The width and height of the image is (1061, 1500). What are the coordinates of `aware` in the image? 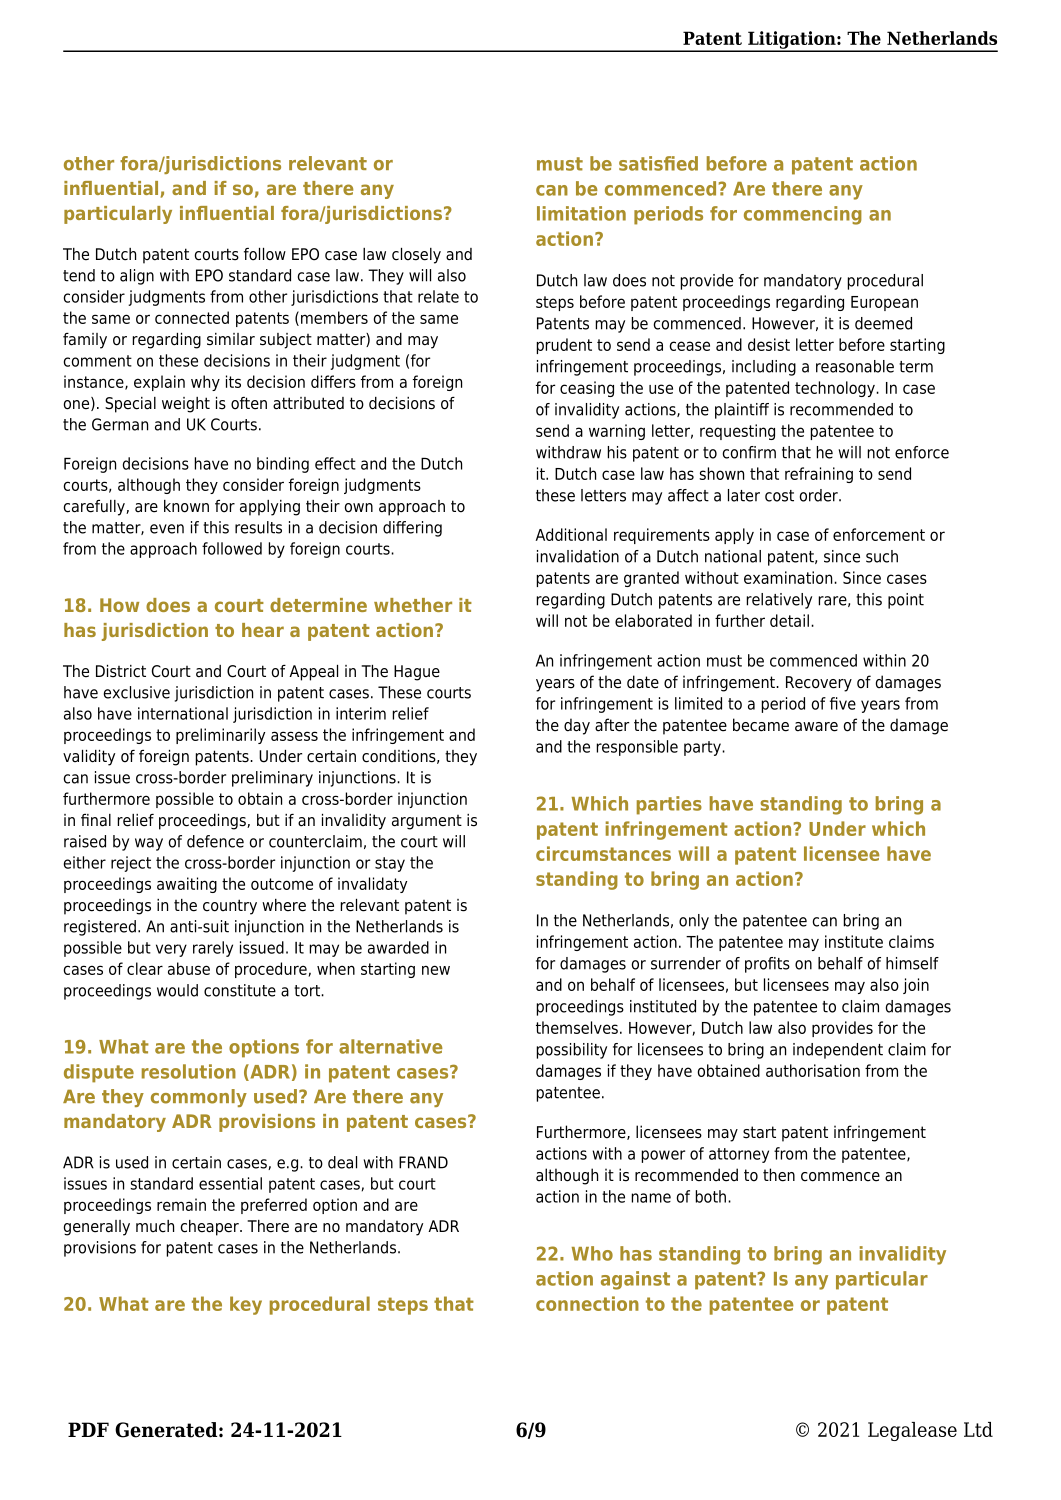 It's located at (816, 727).
